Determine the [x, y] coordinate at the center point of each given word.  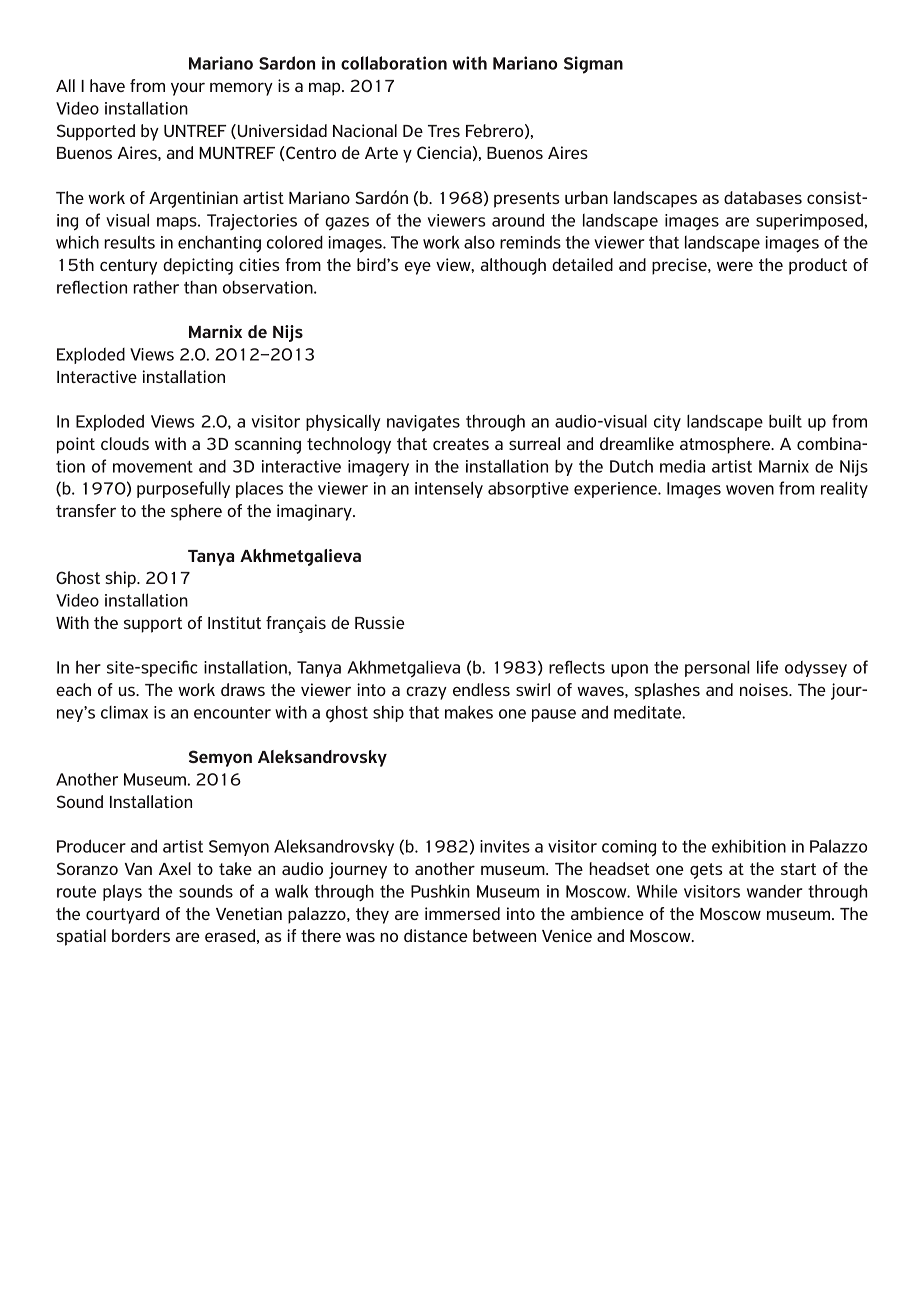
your [188, 89]
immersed [462, 913]
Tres [444, 131]
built [785, 421]
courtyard [122, 915]
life [767, 667]
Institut [234, 622]
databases [763, 197]
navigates [423, 423]
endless [481, 689]
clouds [125, 443]
